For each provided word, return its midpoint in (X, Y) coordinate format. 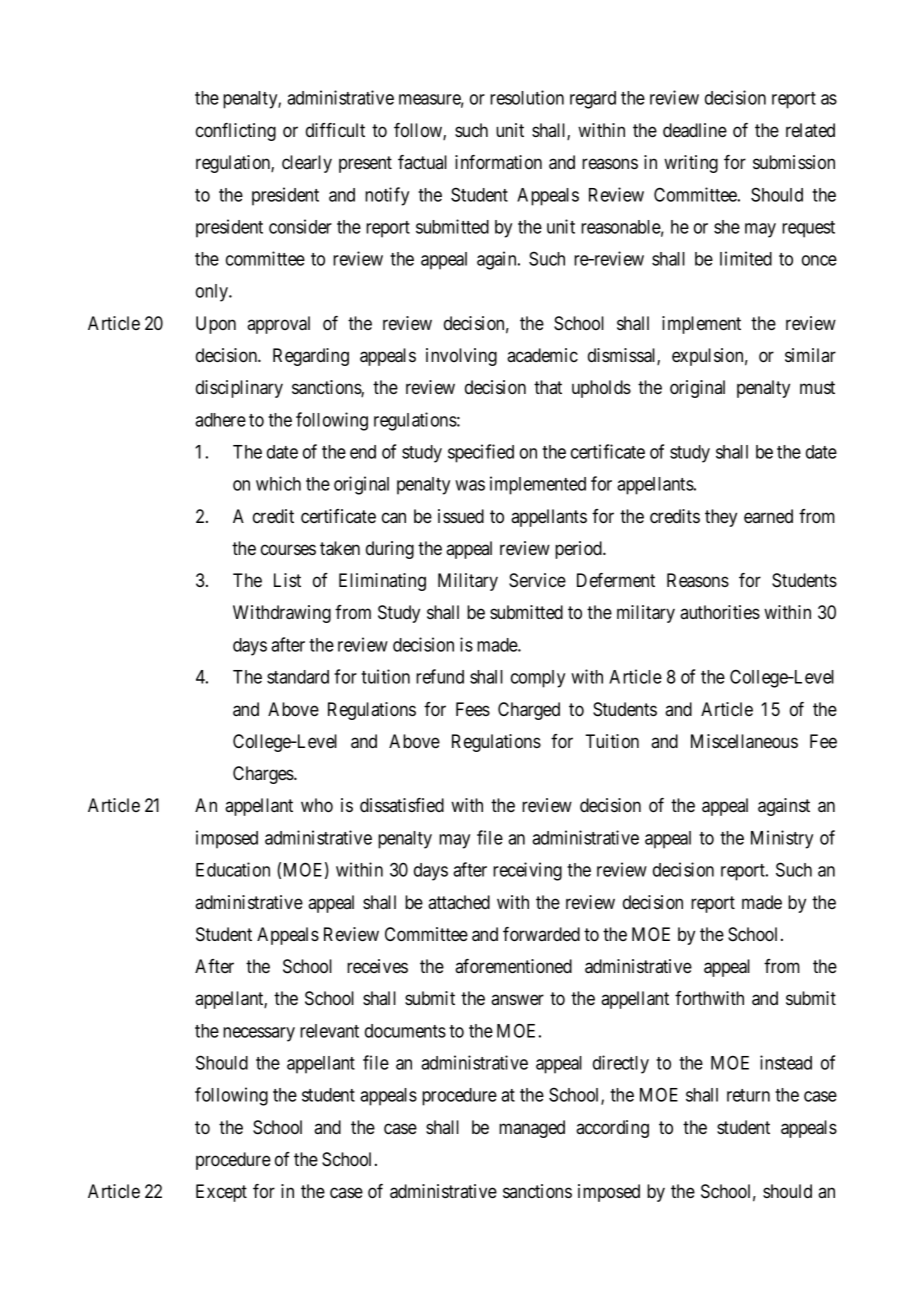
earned (768, 516)
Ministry (782, 839)
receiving (527, 871)
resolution (527, 97)
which (278, 483)
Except (221, 1193)
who (317, 805)
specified (481, 453)
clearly (307, 164)
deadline (695, 130)
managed (532, 1129)
